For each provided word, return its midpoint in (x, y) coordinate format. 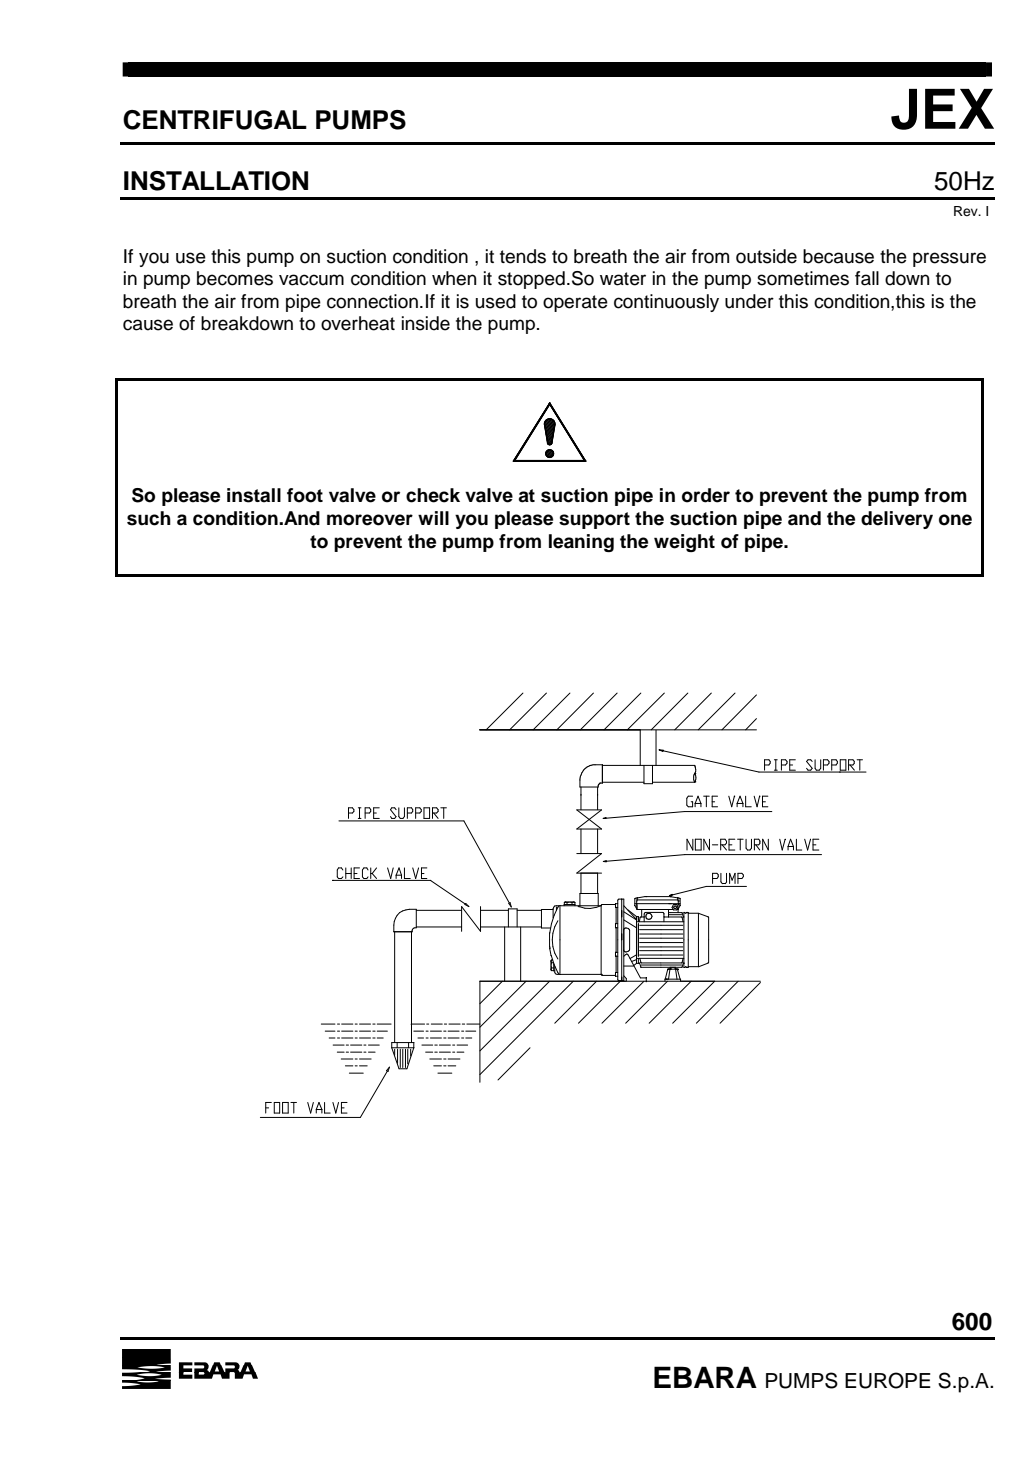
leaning (581, 543)
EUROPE (888, 1380)
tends (523, 256)
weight (684, 543)
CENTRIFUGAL (215, 120)
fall (867, 278)
